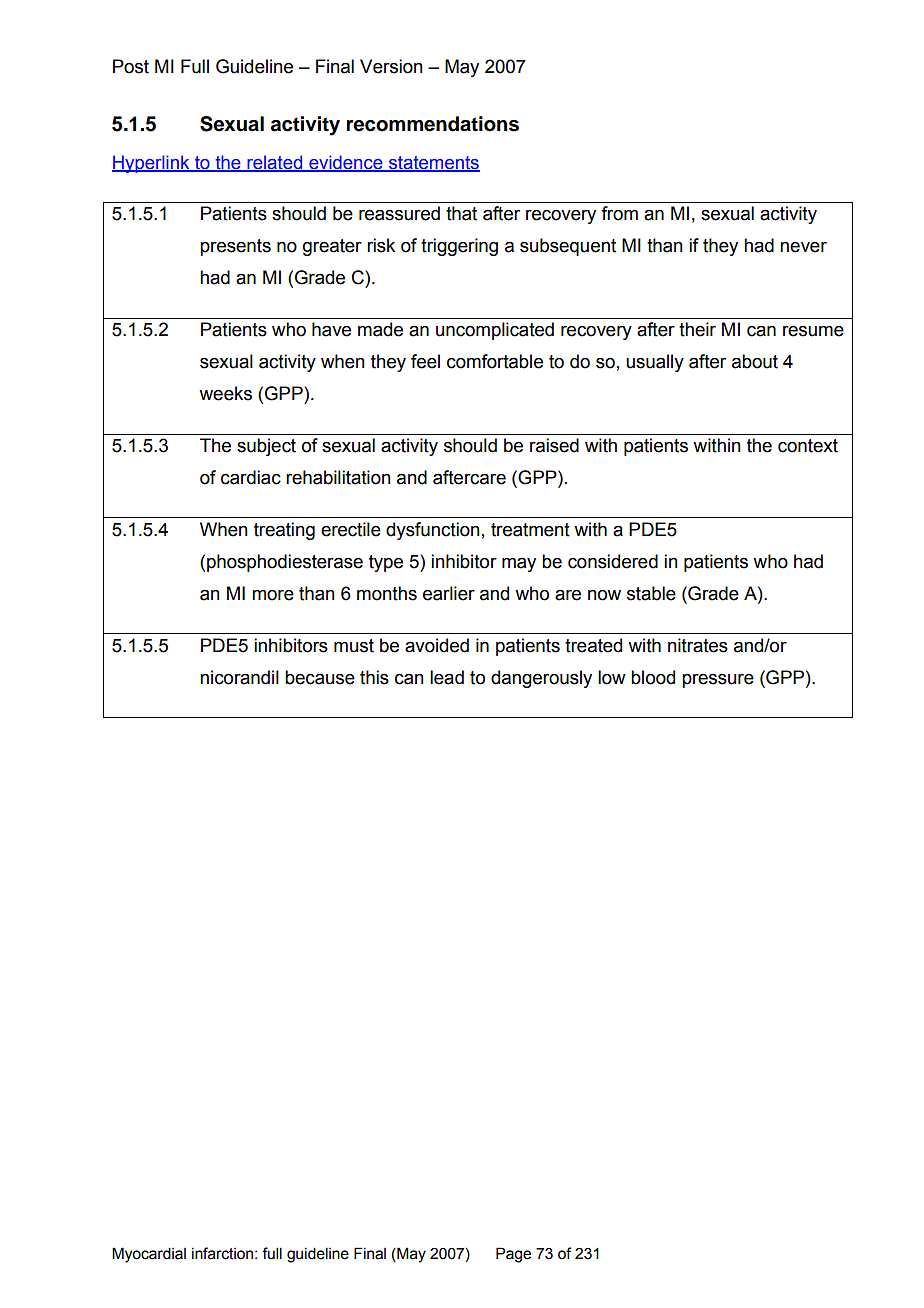  What do you see at coordinates (495, 361) in the document?
I see `comfortable` at bounding box center [495, 361].
